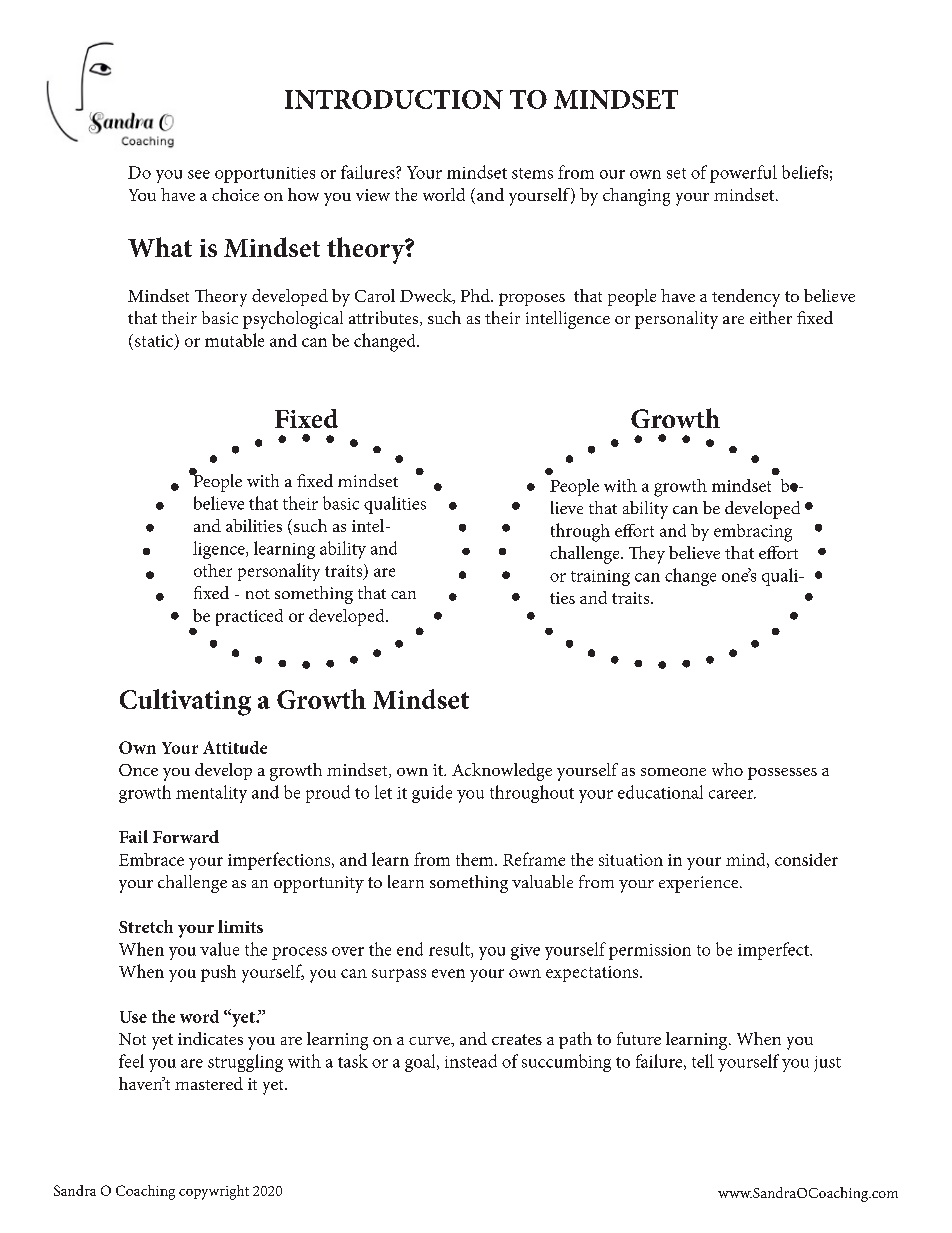 The height and width of the screenshot is (1233, 952). Describe the element at coordinates (199, 174) in the screenshot. I see `see` at that location.
